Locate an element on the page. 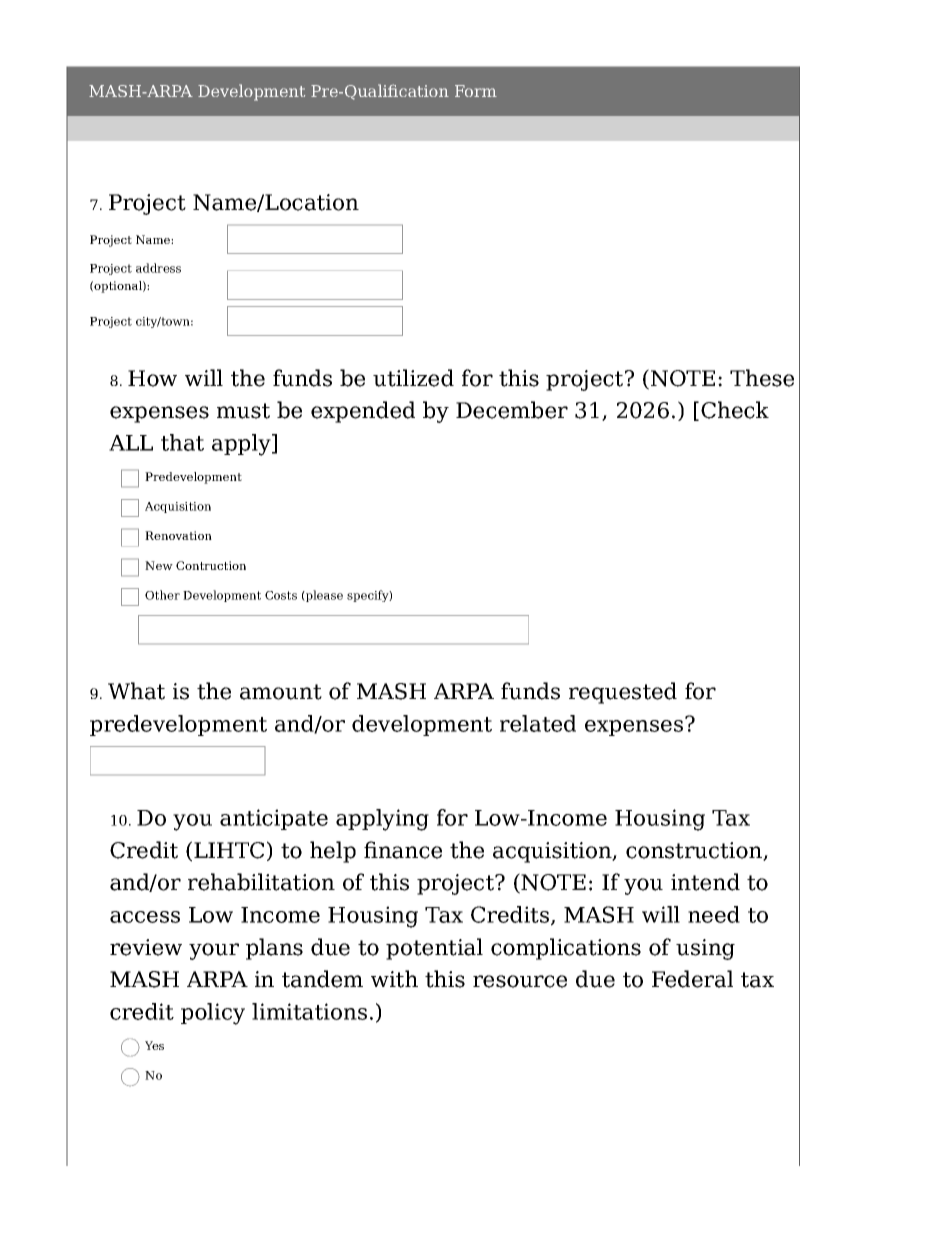  requested is located at coordinates (623, 693).
